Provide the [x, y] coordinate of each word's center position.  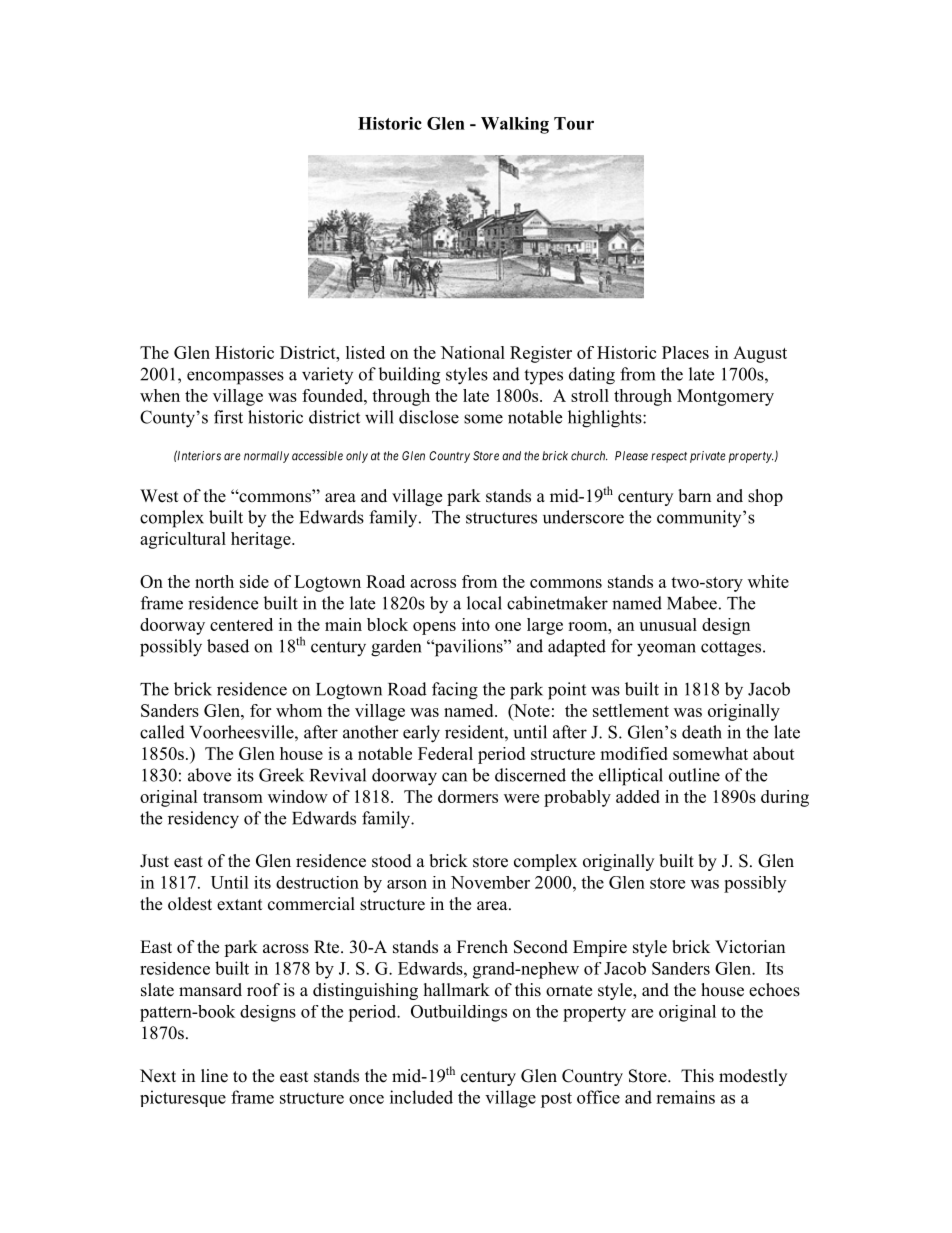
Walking [515, 125]
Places [685, 352]
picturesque [183, 1098]
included [421, 1097]
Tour [574, 123]
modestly [753, 1077]
